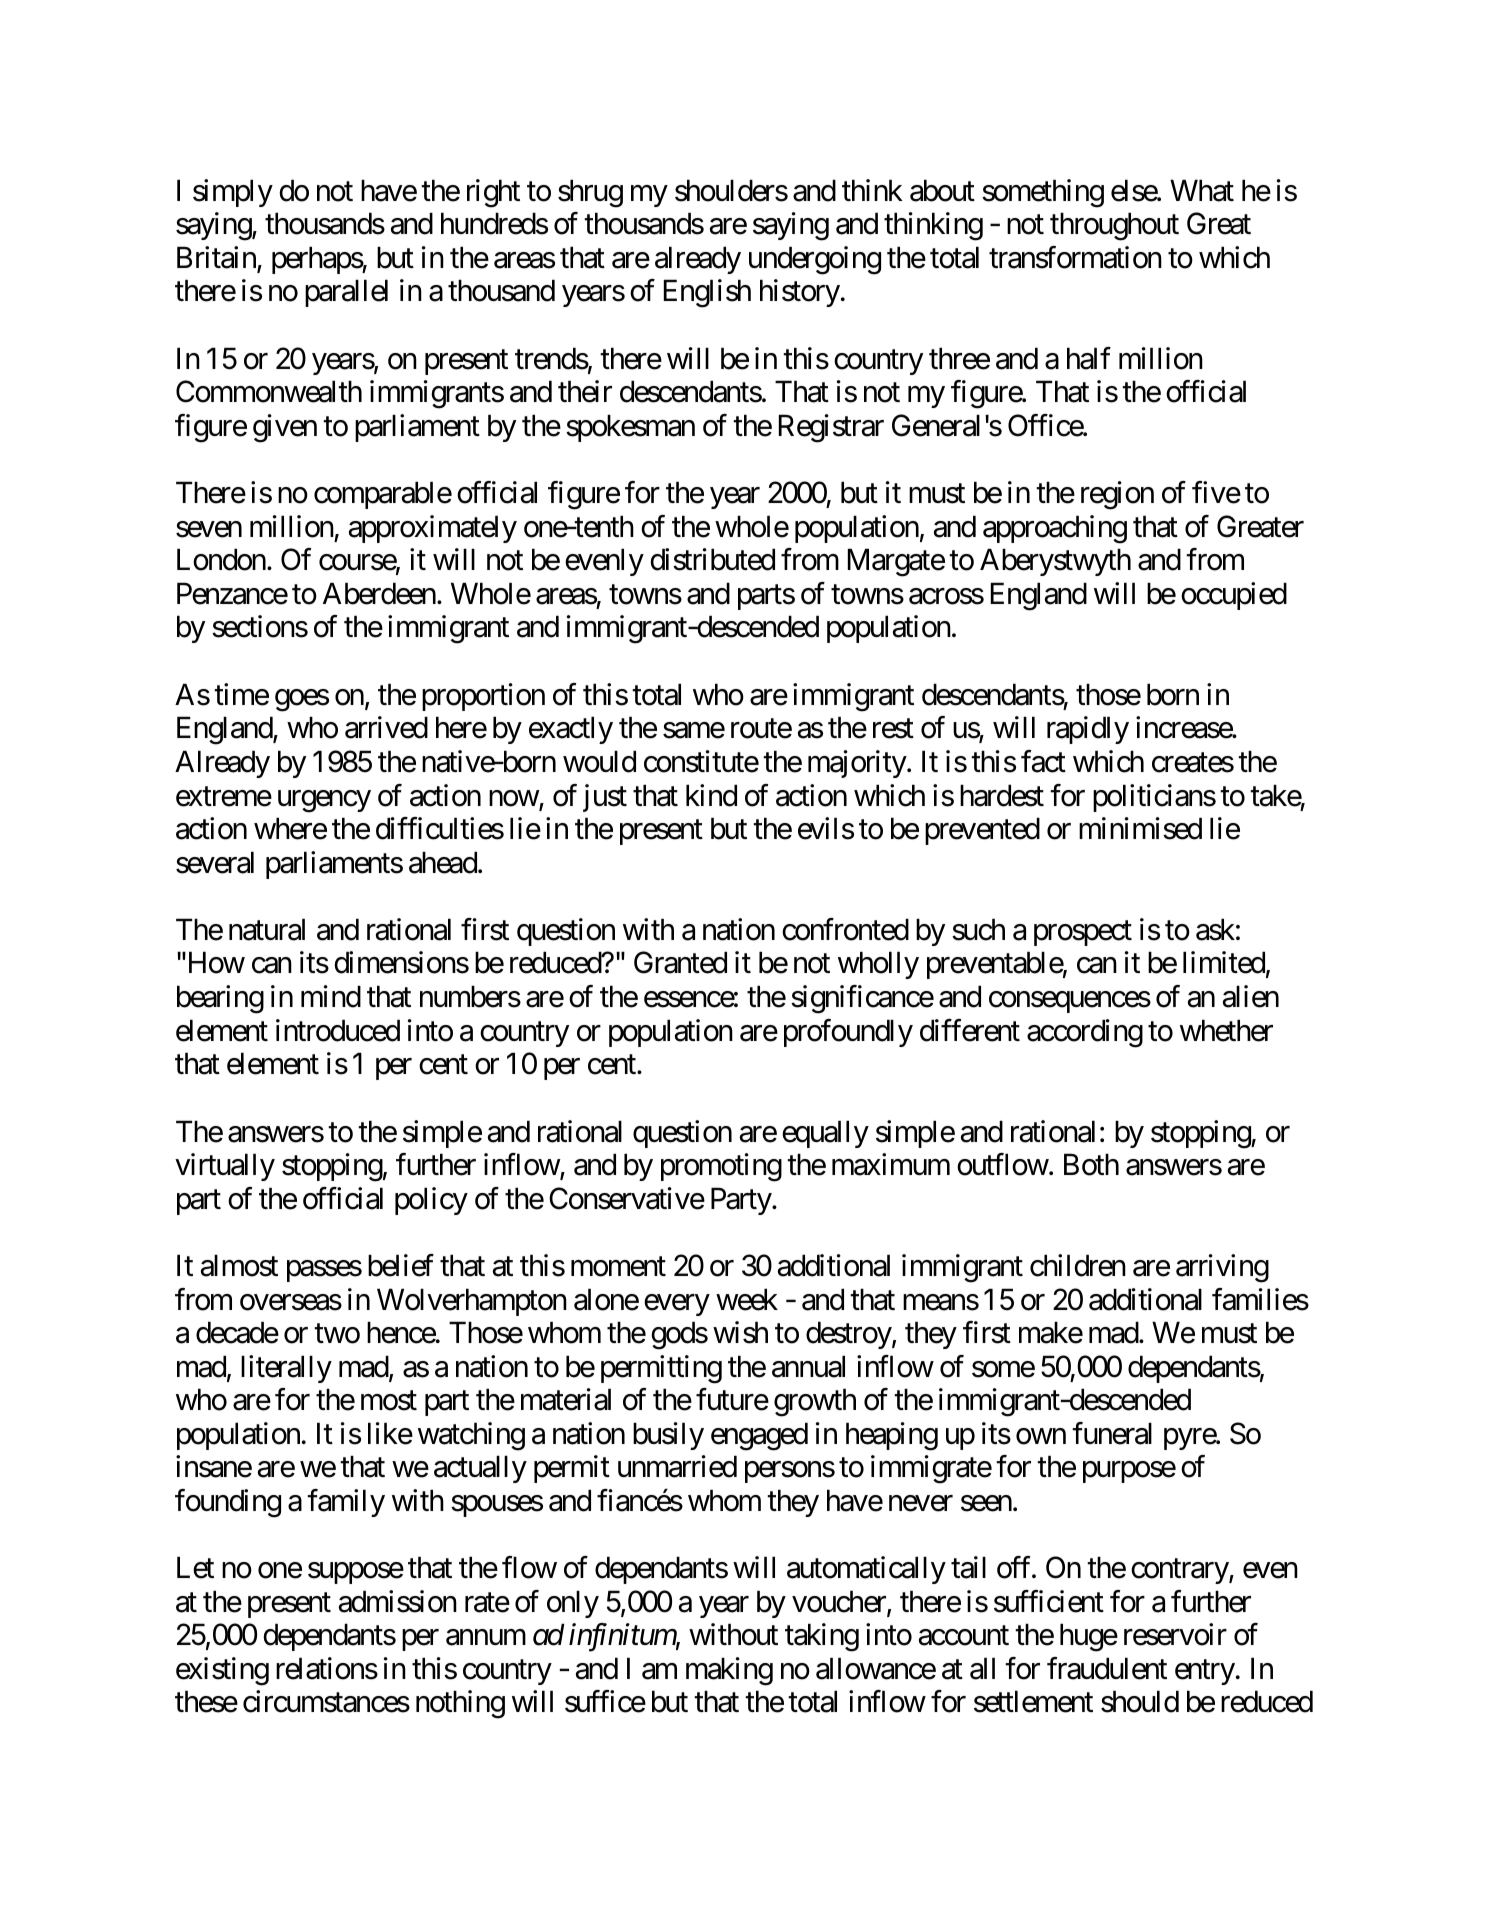 Image resolution: width=1487 pixels, height=1924 pixels. I want to click on occupied, so click(1234, 596).
